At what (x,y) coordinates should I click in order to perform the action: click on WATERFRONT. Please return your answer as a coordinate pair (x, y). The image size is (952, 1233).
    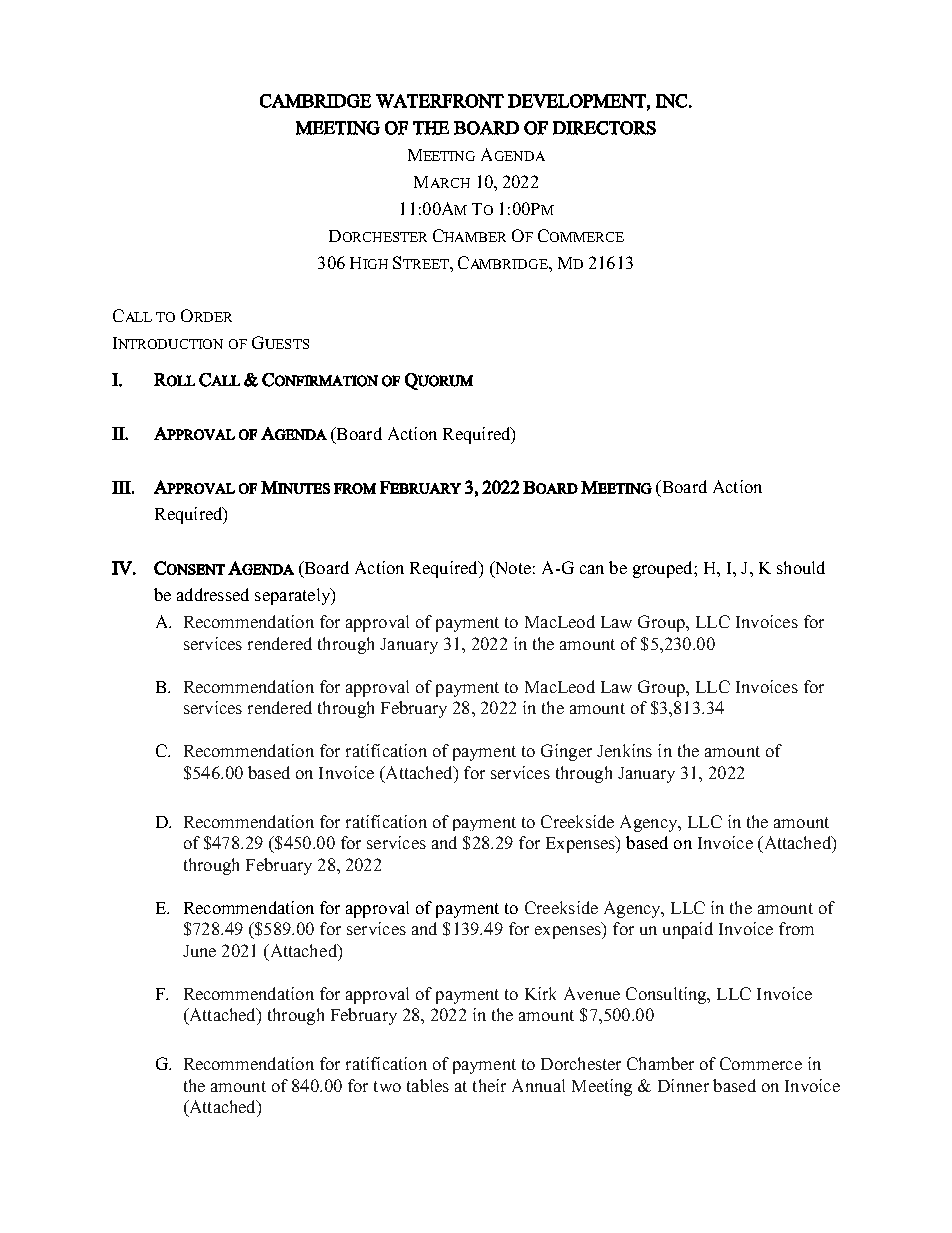
    Looking at the image, I should click on (440, 101).
